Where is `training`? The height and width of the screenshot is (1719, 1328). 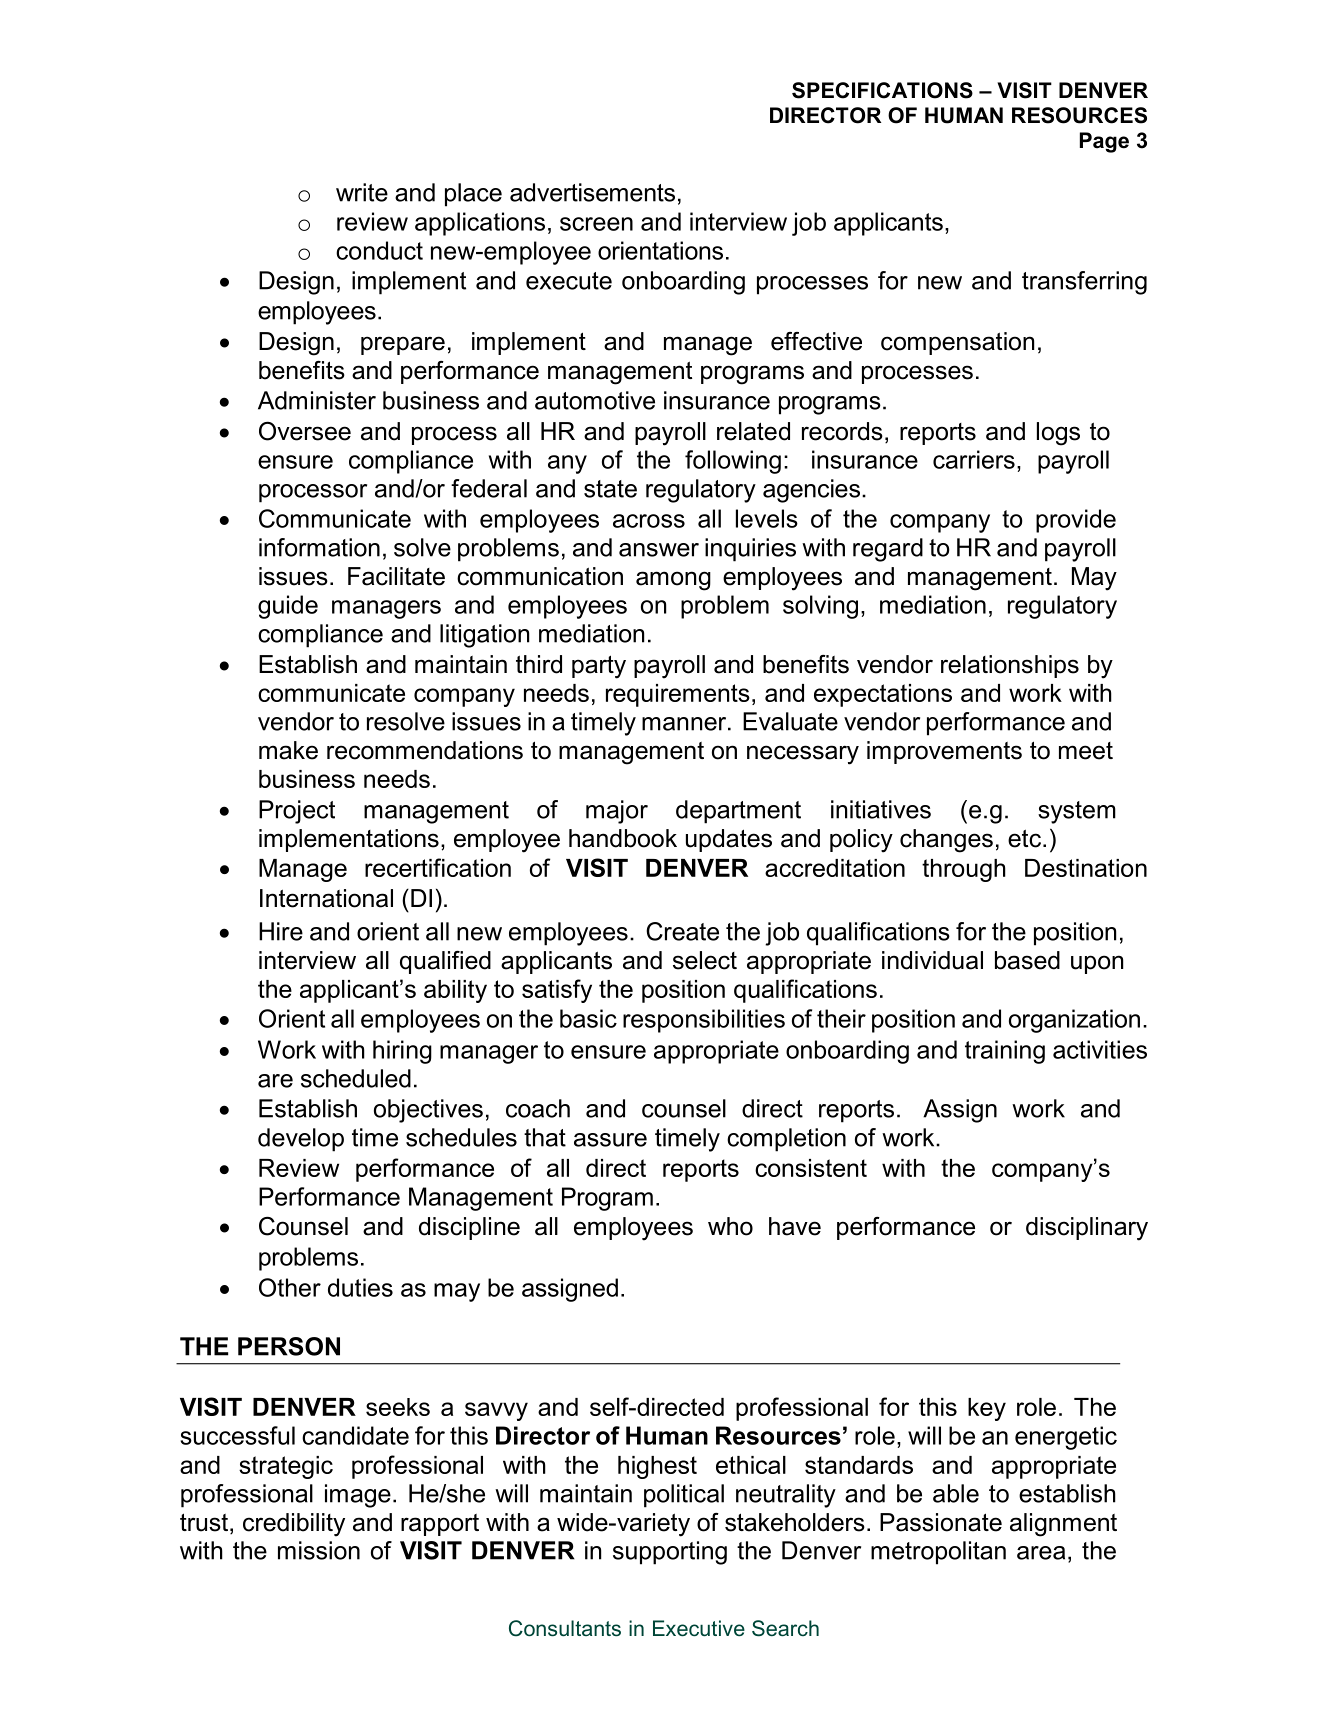
training is located at coordinates (1005, 1052).
